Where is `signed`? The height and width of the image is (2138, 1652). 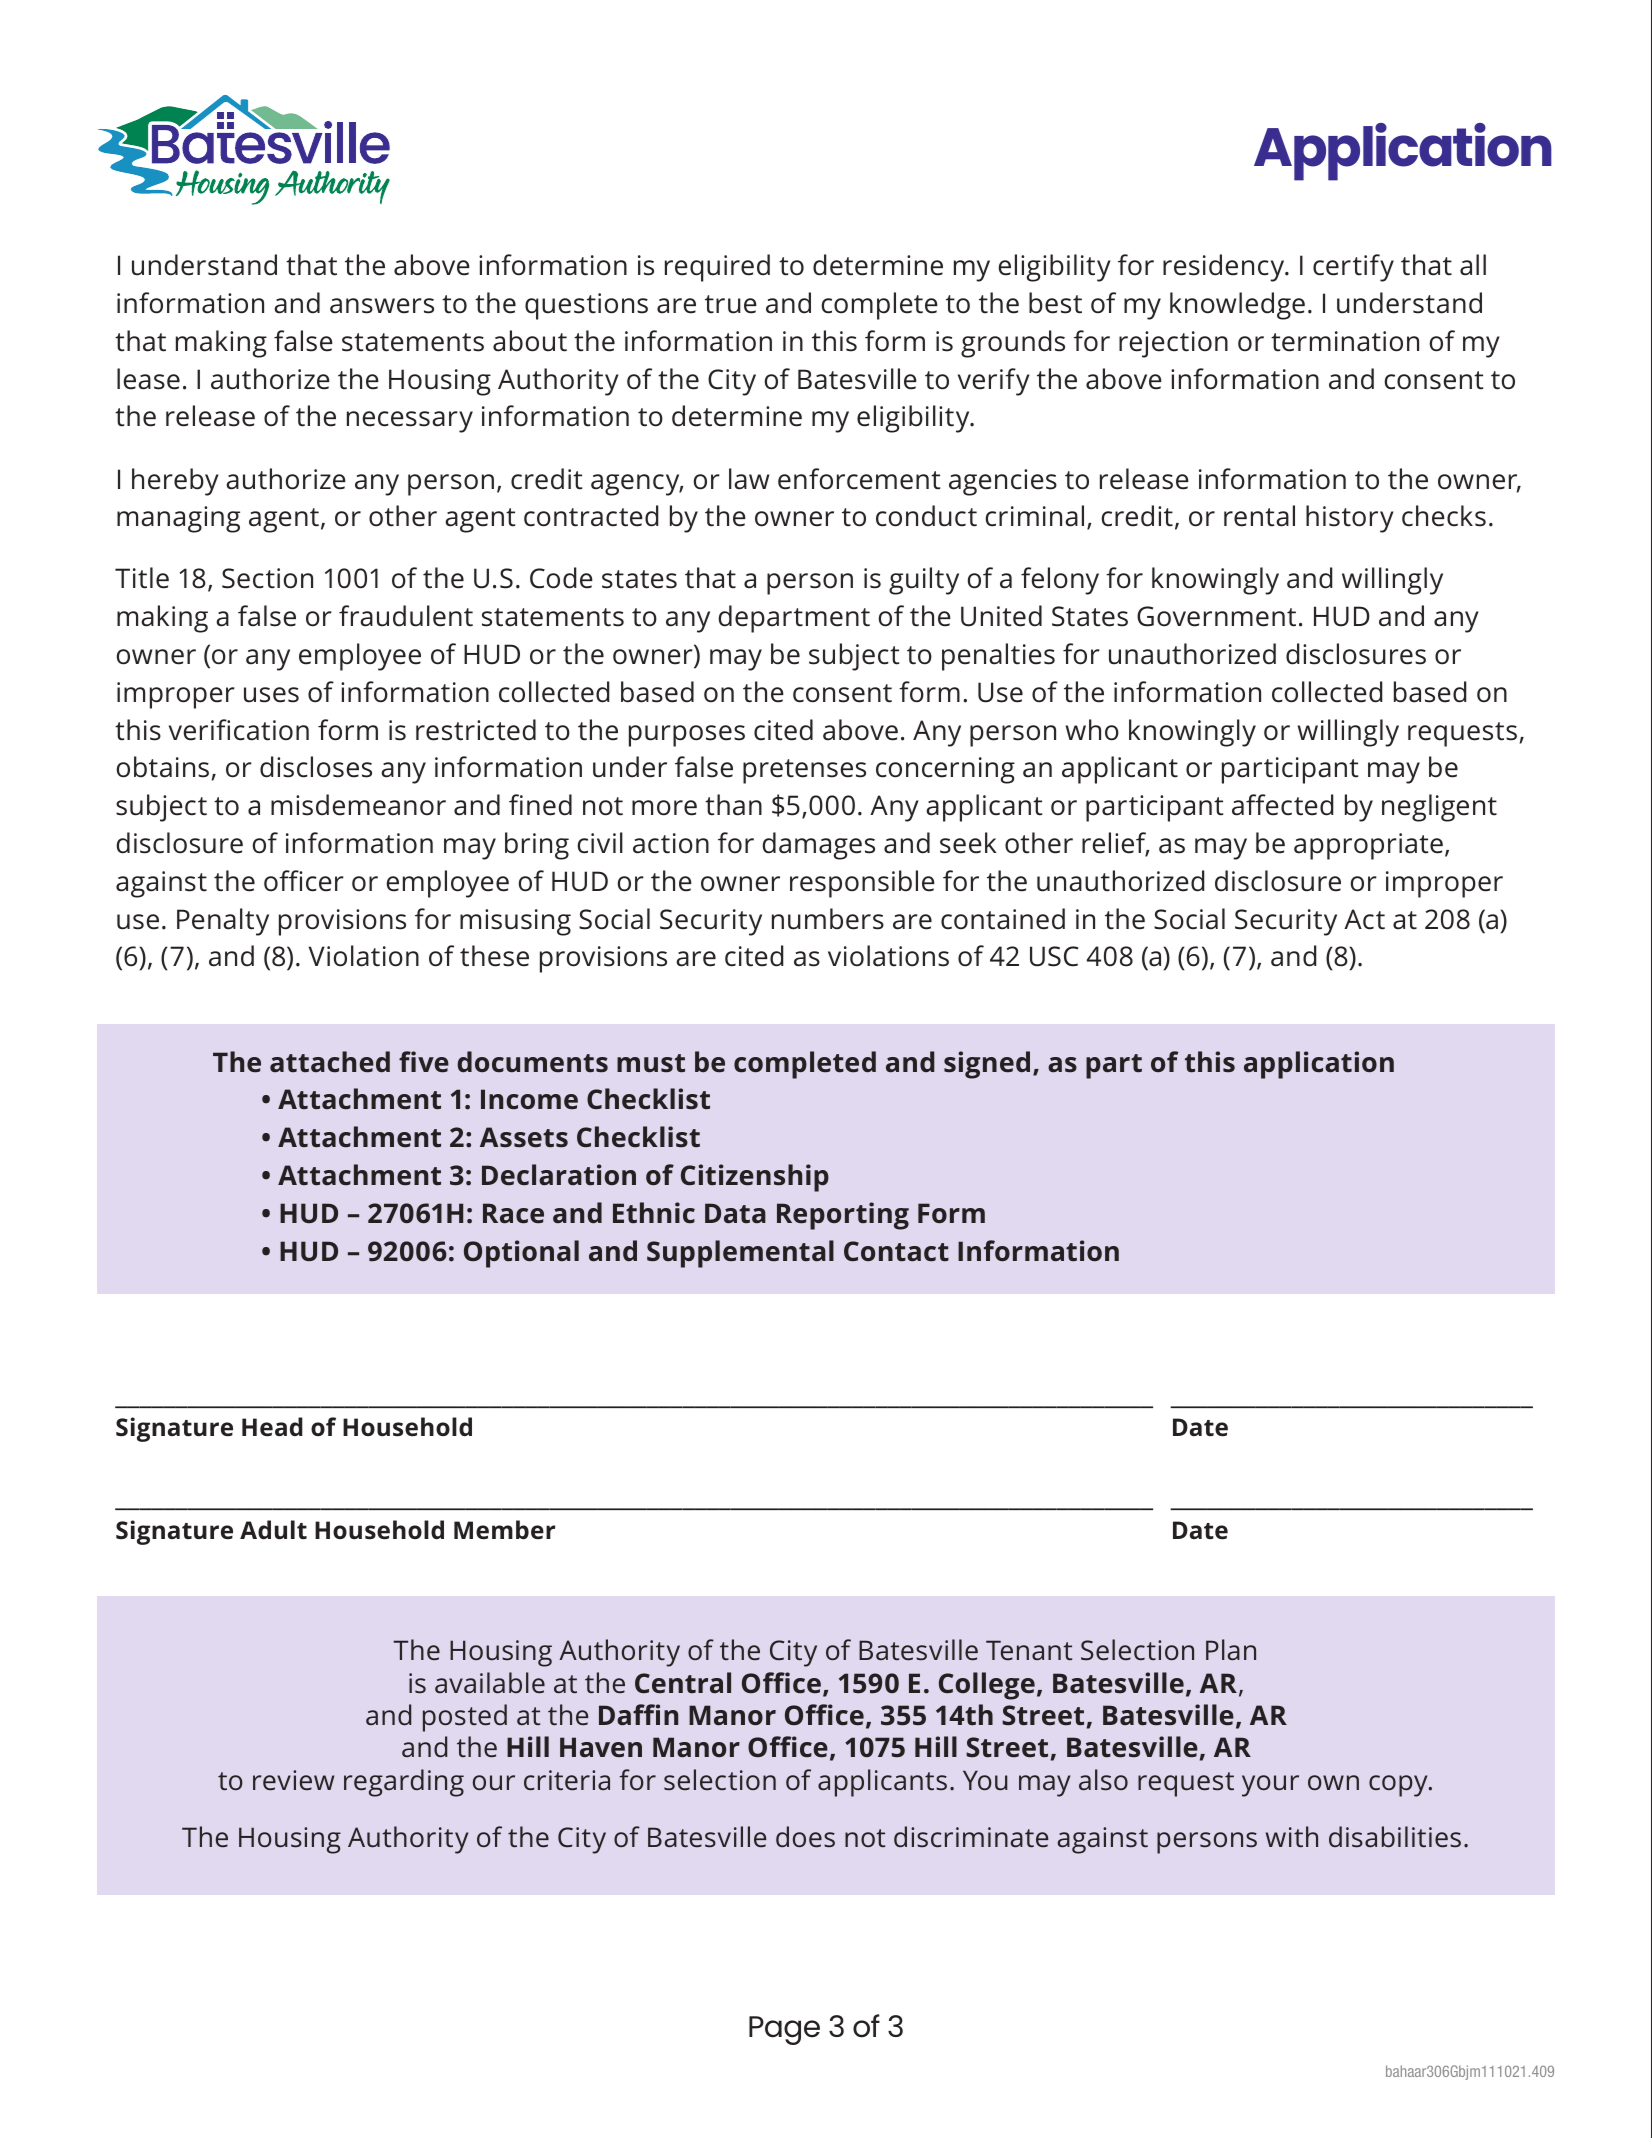
signed is located at coordinates (987, 1065).
